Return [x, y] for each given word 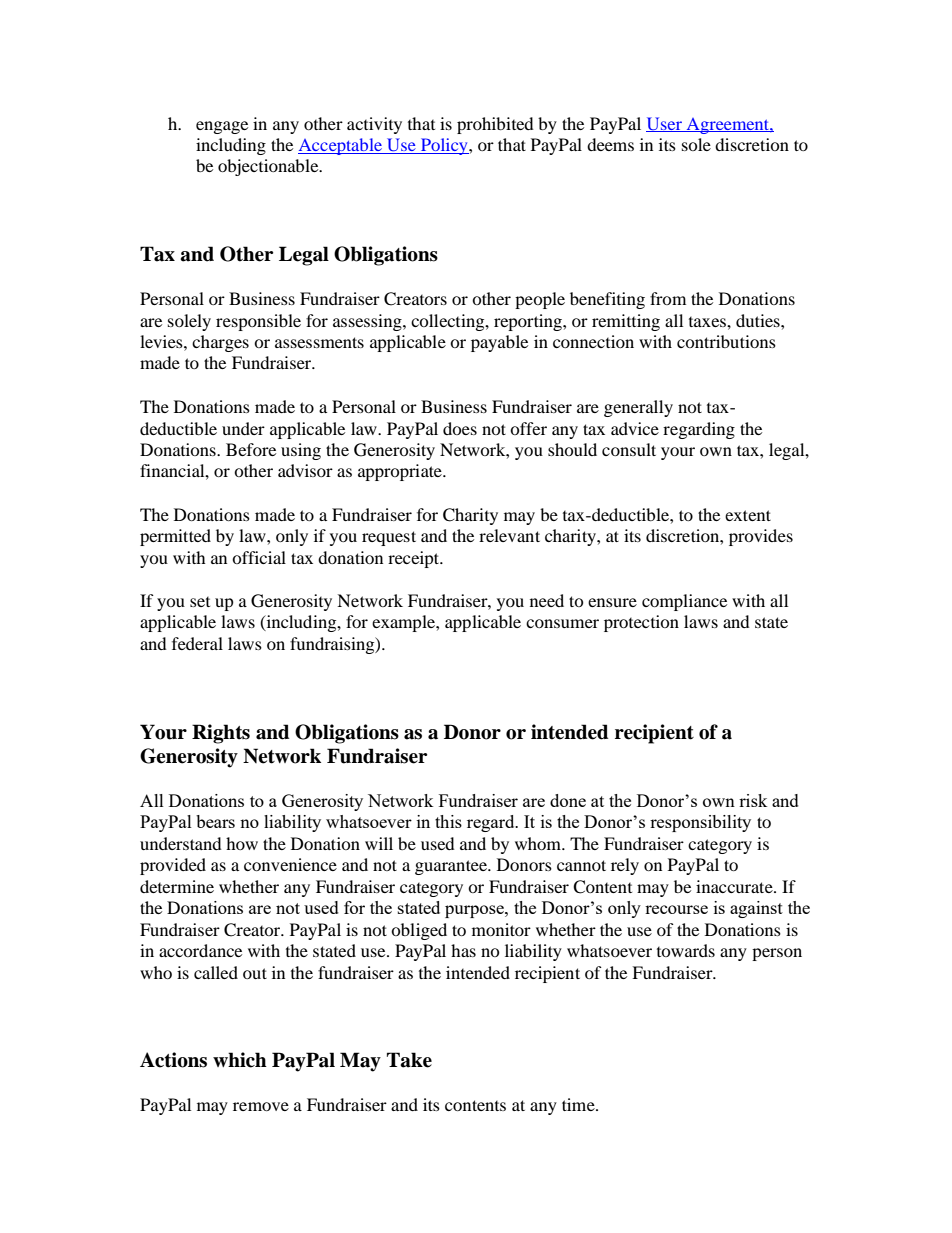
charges [220, 343]
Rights [221, 734]
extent [748, 515]
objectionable [269, 167]
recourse [676, 909]
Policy [444, 146]
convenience [290, 864]
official [259, 557]
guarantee [452, 867]
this [448, 821]
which [240, 1060]
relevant [509, 535]
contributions [726, 341]
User [665, 124]
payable [499, 343]
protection [641, 623]
